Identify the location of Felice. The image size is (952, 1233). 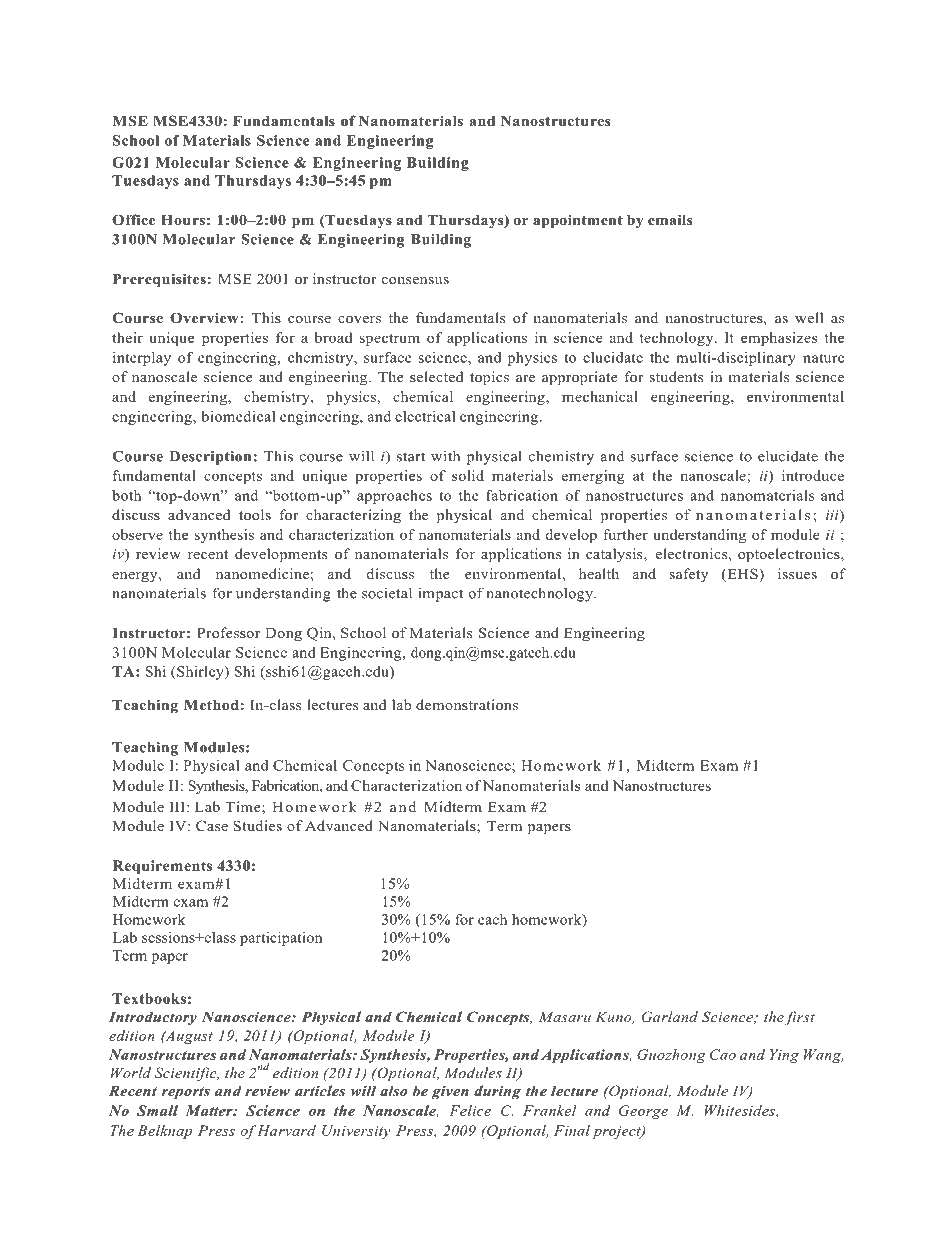
(470, 1110).
